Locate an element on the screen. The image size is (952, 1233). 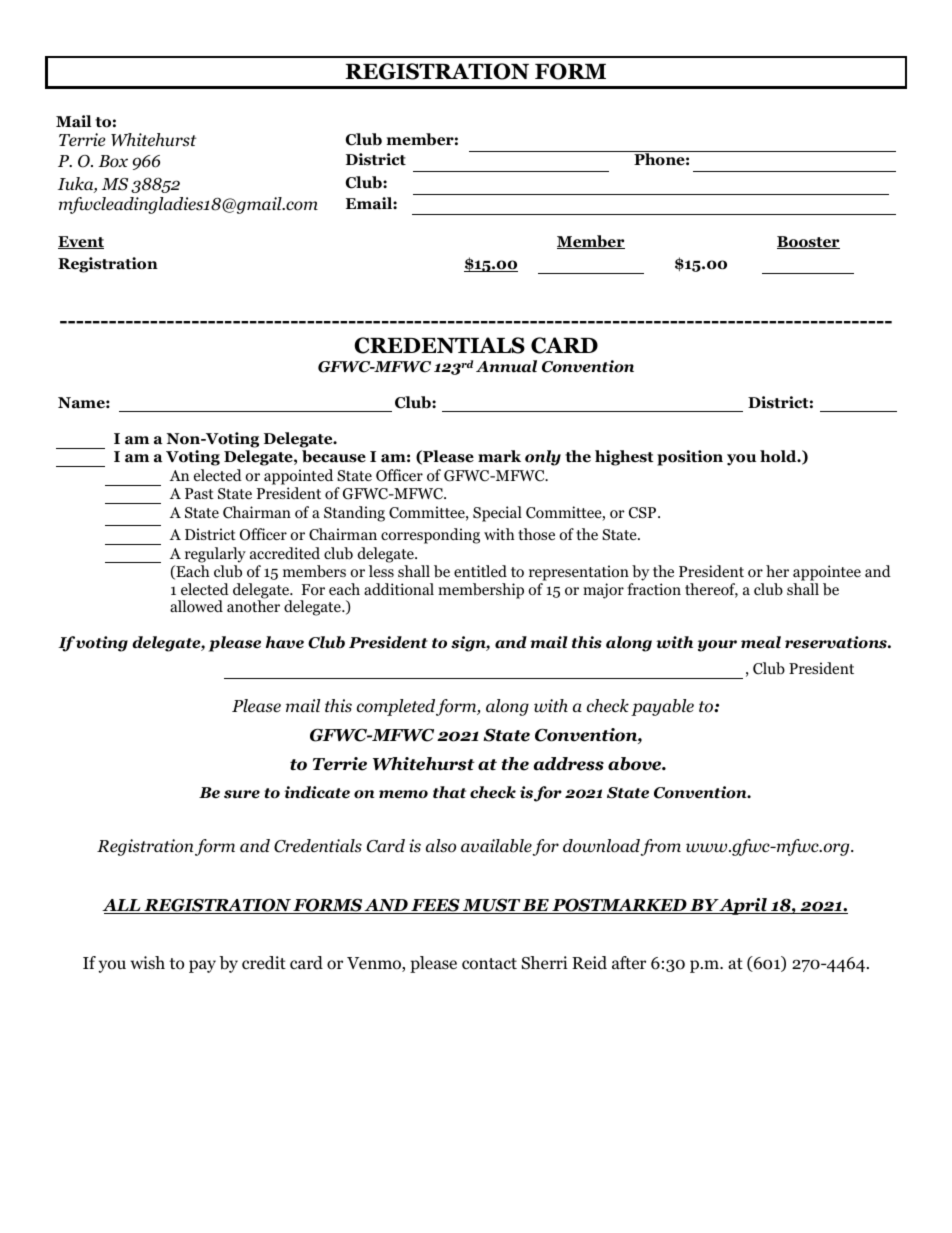
contact is located at coordinates (489, 964).
